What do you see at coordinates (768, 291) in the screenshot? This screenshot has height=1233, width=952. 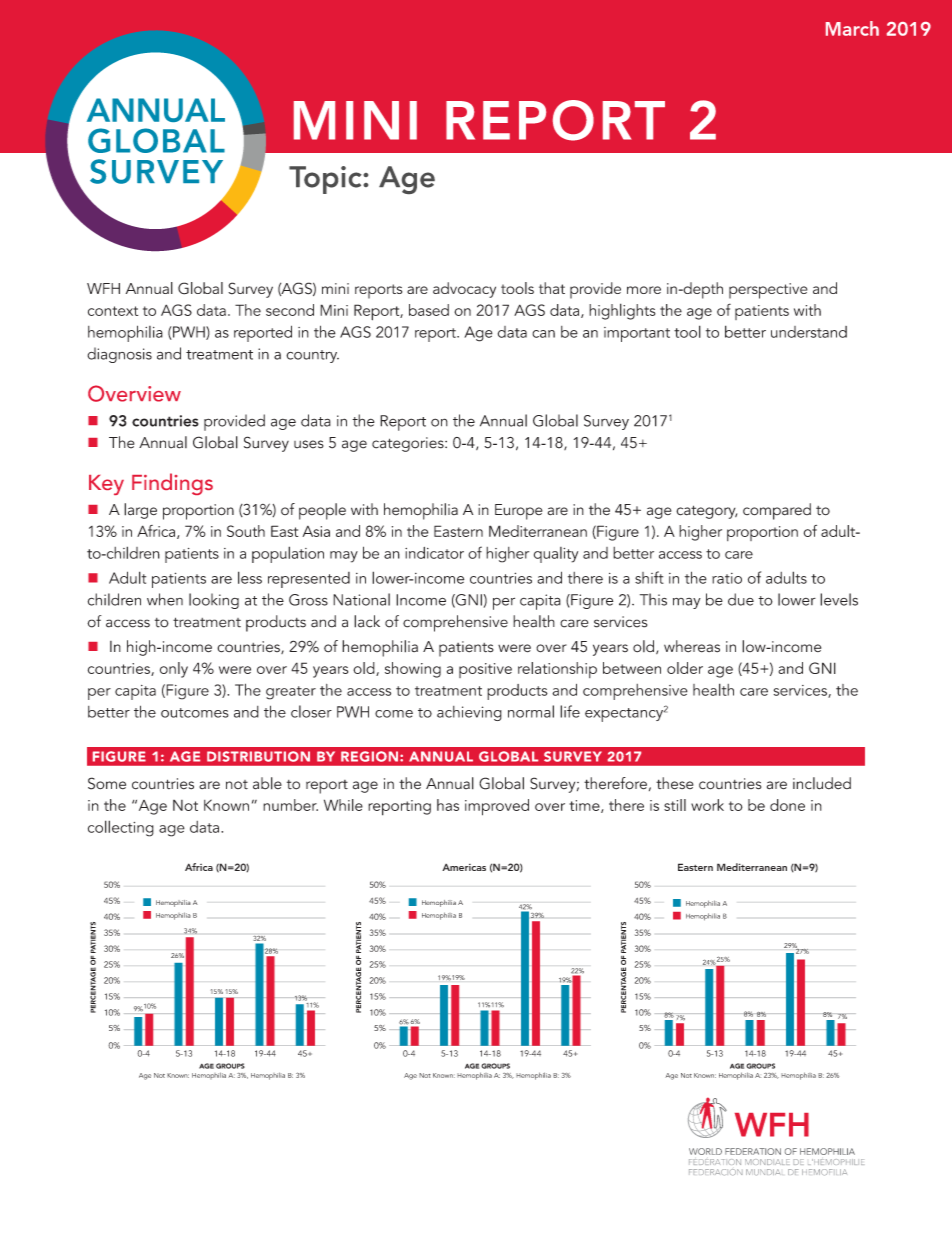 I see `perspective` at bounding box center [768, 291].
